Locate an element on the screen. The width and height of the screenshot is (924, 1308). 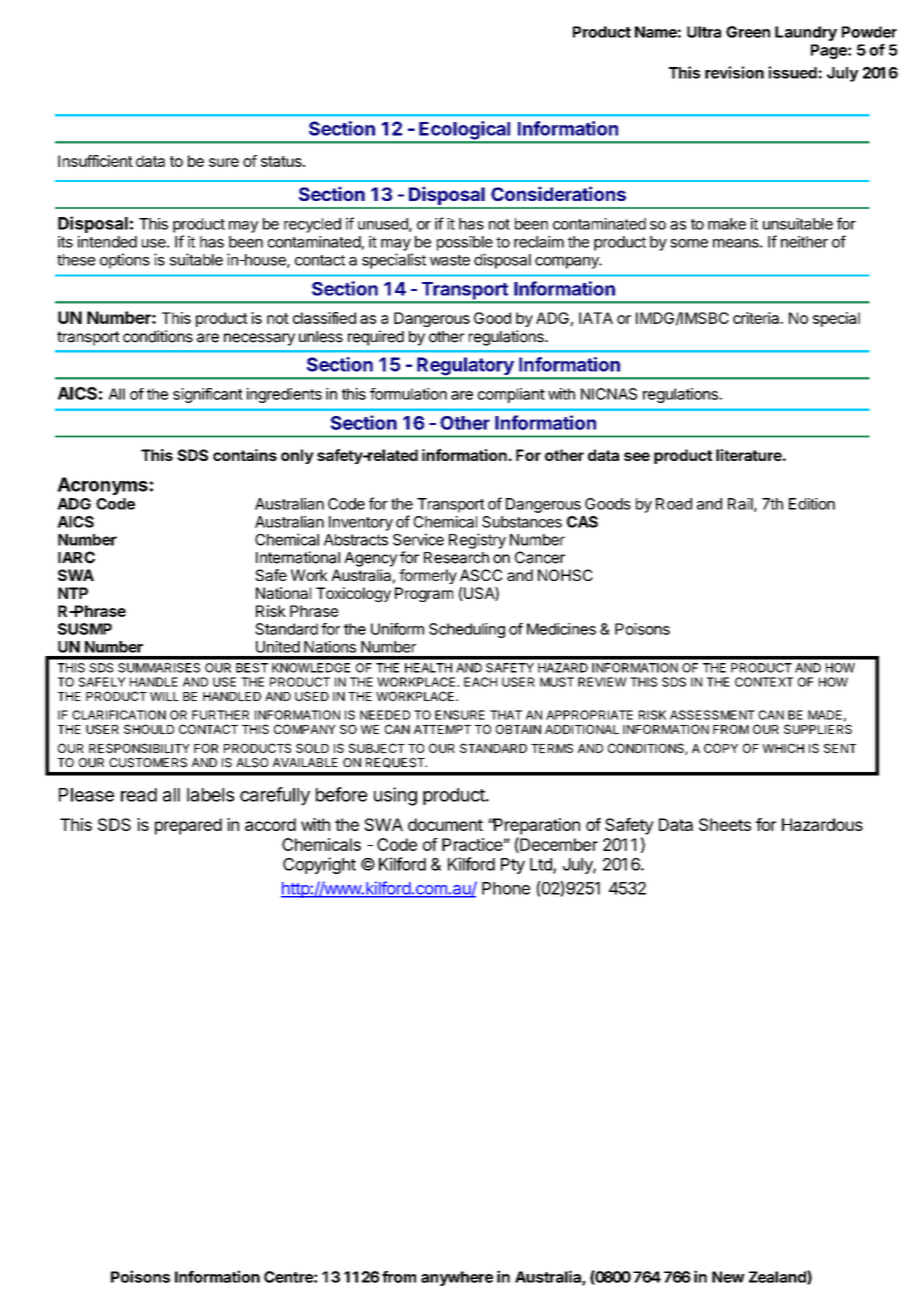
Scheduling is located at coordinates (467, 630).
